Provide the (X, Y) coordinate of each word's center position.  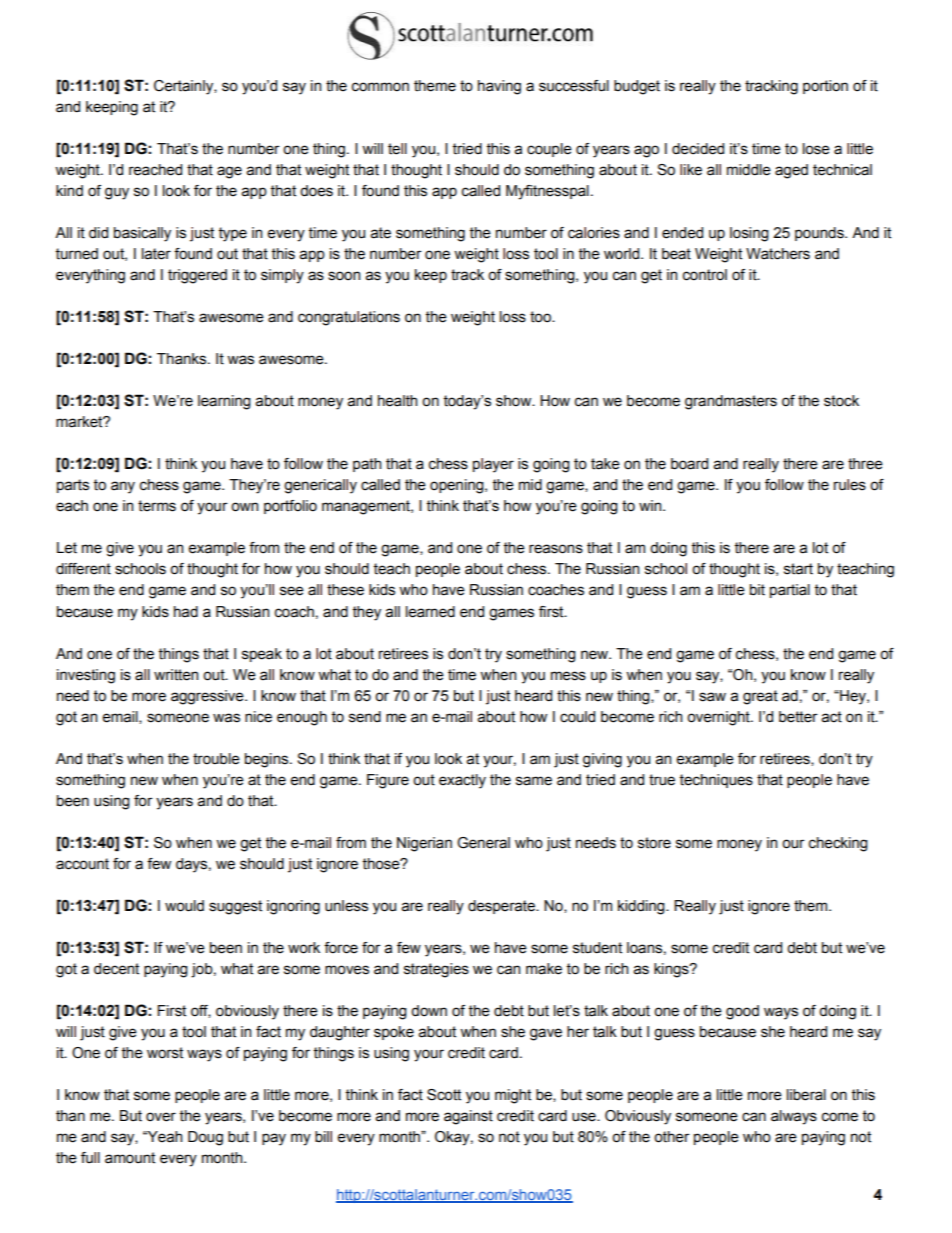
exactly (462, 781)
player (493, 465)
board (689, 464)
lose (816, 149)
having (499, 87)
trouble (216, 759)
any (123, 487)
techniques (716, 781)
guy (117, 193)
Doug (205, 1138)
